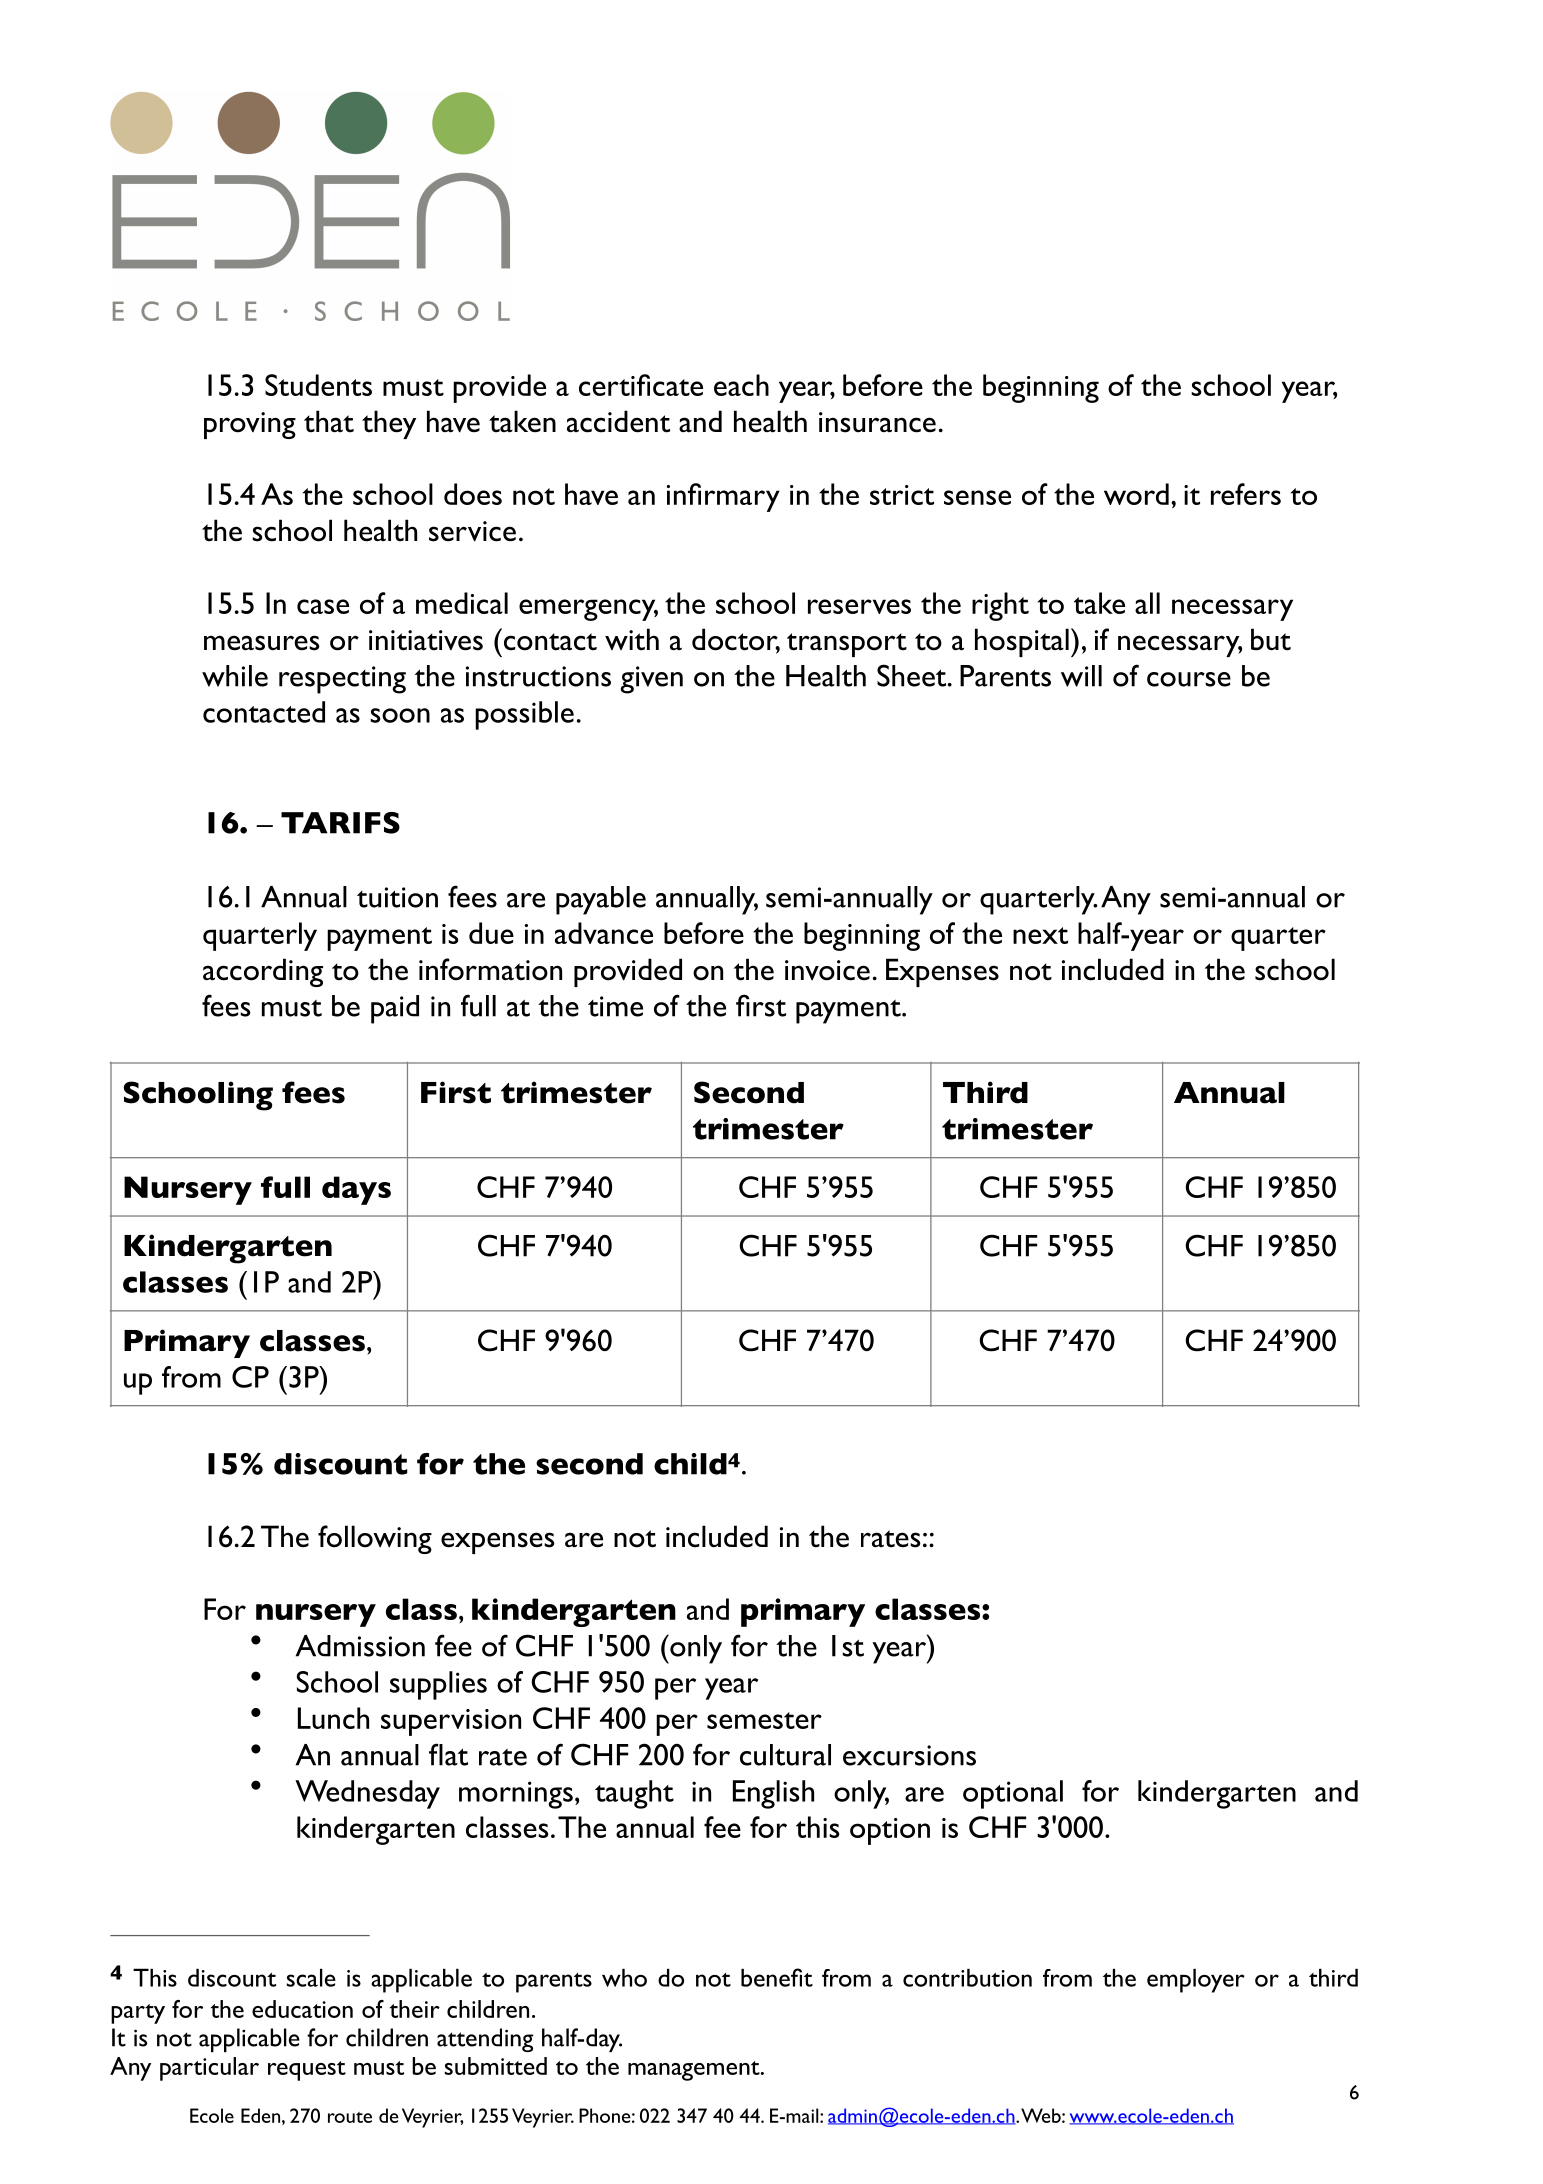 This screenshot has height=2184, width=1543. Describe the element at coordinates (1136, 494) in the screenshot. I see `word` at that location.
